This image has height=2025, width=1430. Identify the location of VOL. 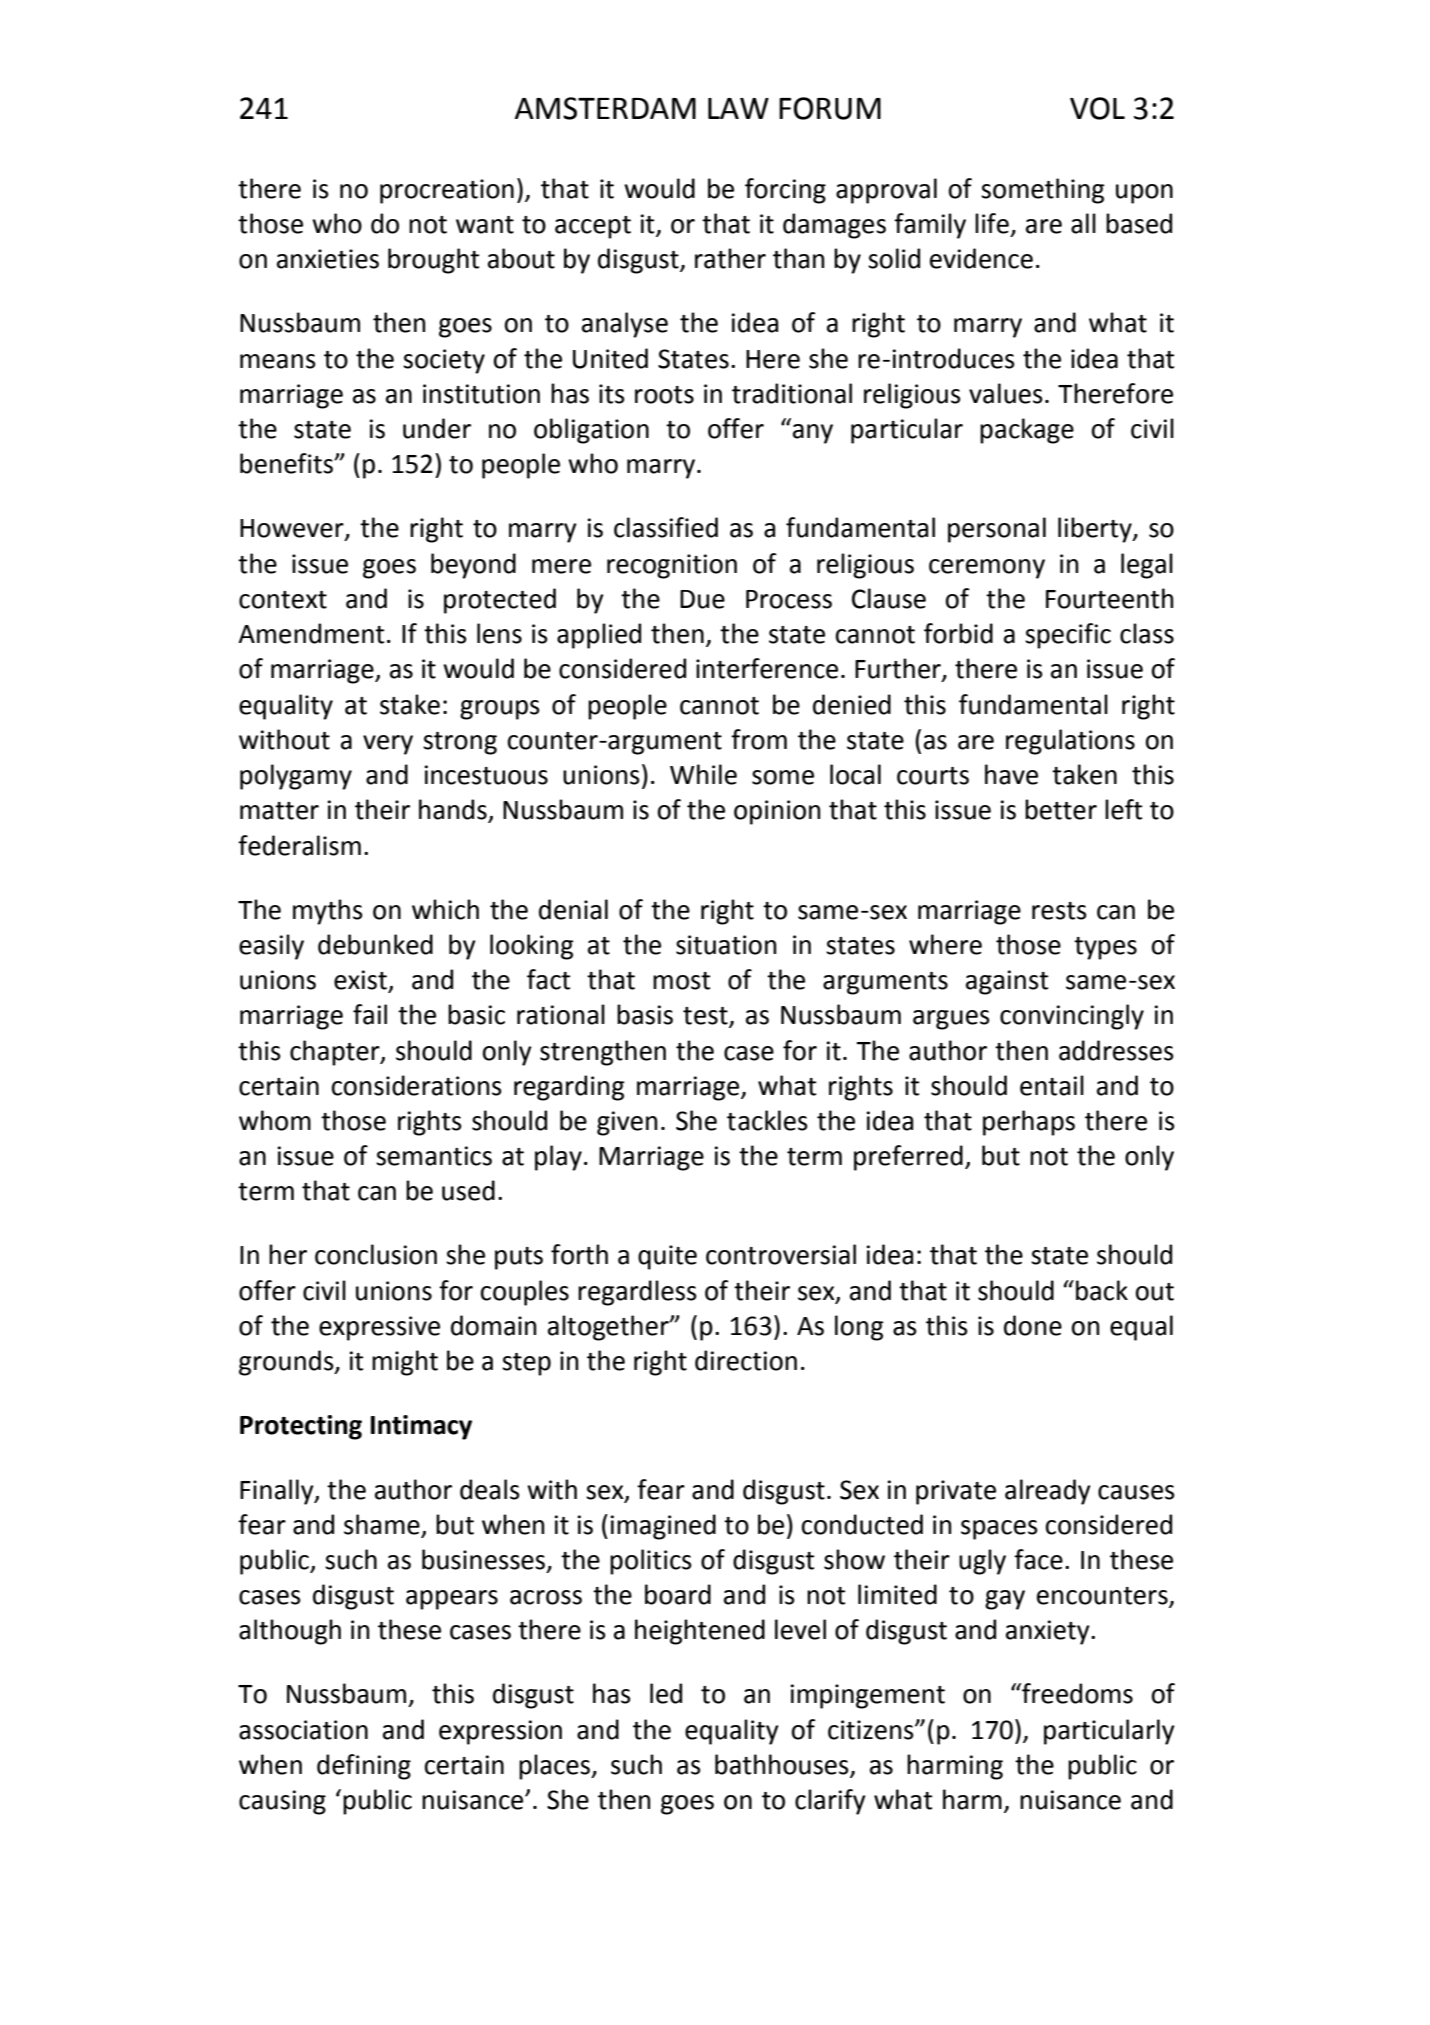
(1097, 108).
